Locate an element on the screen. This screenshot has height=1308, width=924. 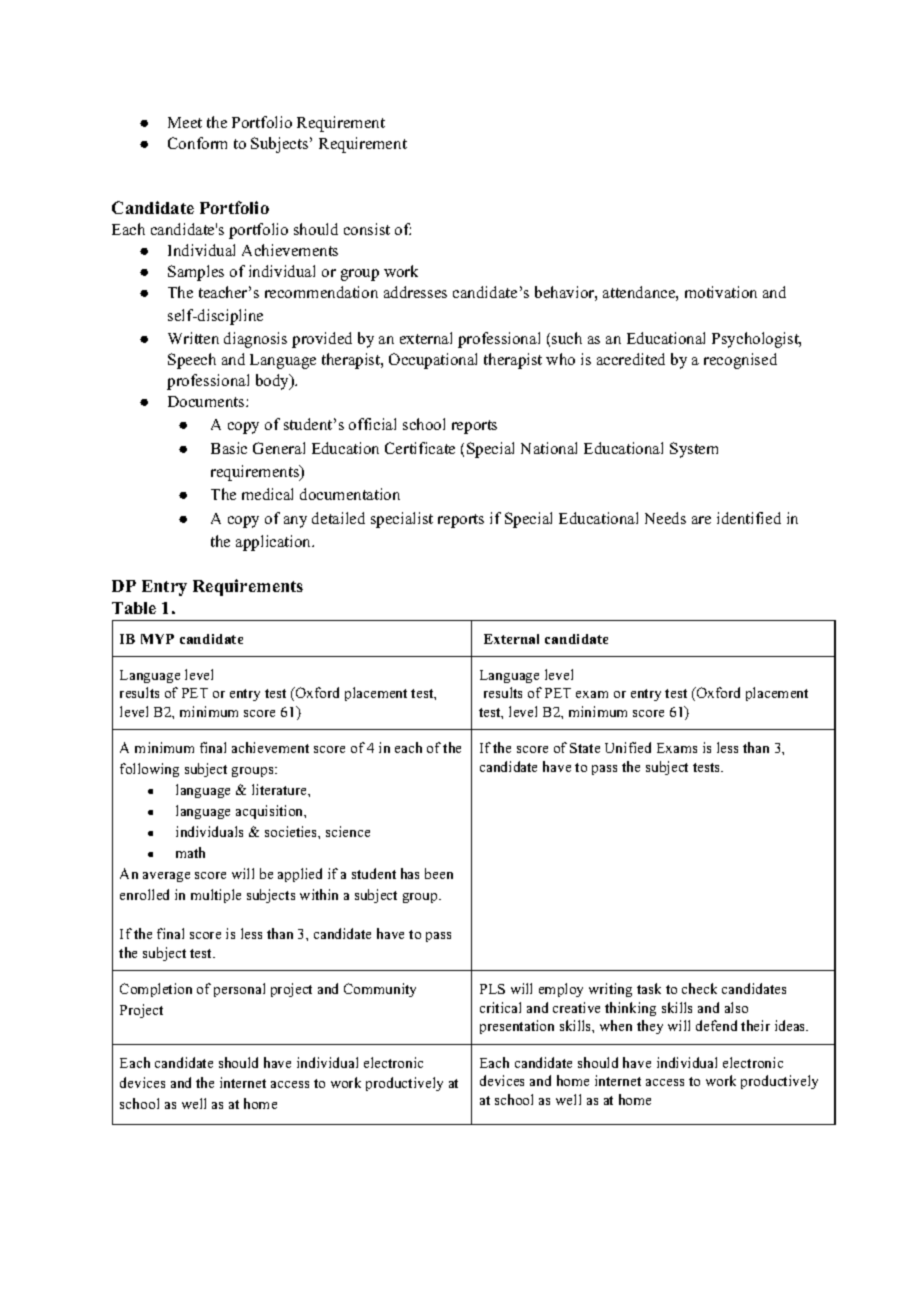
PLS is located at coordinates (492, 989).
